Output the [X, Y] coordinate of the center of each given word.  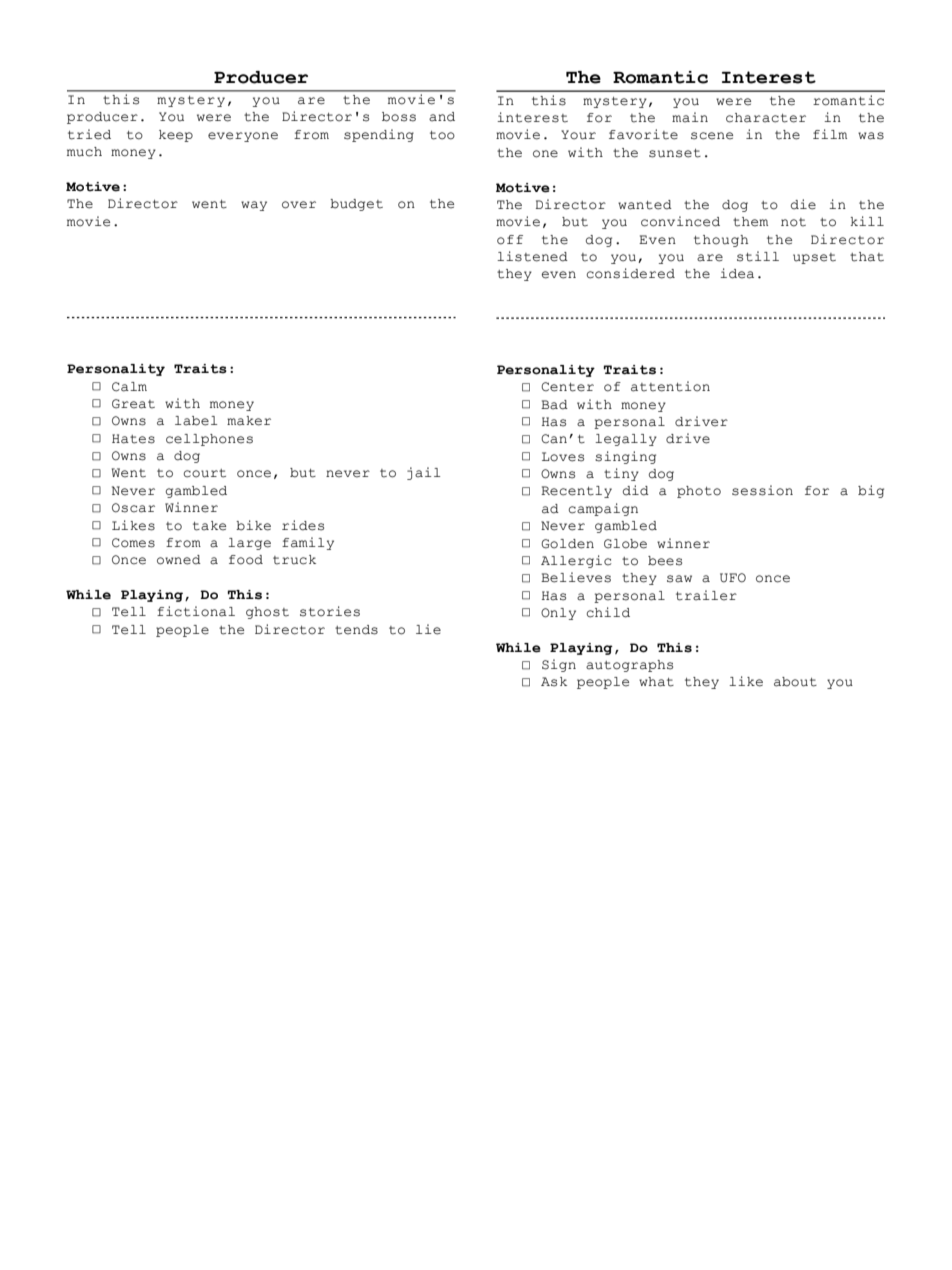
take [209, 526]
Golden [567, 544]
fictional [196, 611]
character [766, 118]
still [758, 256]
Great [133, 404]
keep [176, 136]
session [762, 490]
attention [670, 386]
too [442, 135]
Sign [559, 665]
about [795, 682]
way [254, 206]
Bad [554, 405]
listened [532, 256]
